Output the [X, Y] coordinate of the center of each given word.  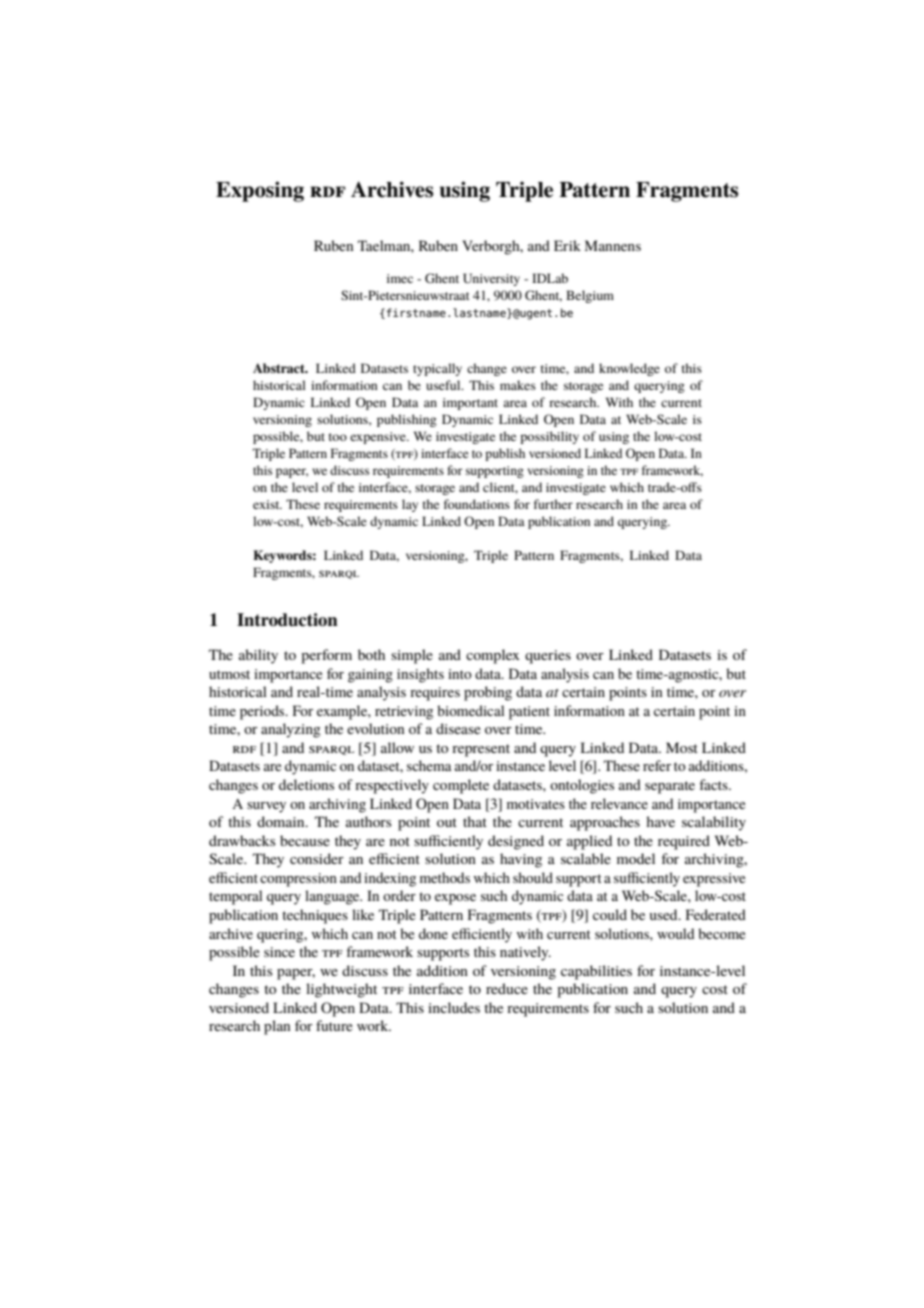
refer [657, 765]
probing [488, 693]
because [305, 840]
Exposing [260, 191]
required [684, 842]
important [470, 404]
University [491, 279]
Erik [567, 245]
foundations [477, 504]
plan [277, 1027]
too [338, 437]
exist [267, 504]
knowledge [629, 369]
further [553, 504]
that [475, 821]
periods [263, 712]
